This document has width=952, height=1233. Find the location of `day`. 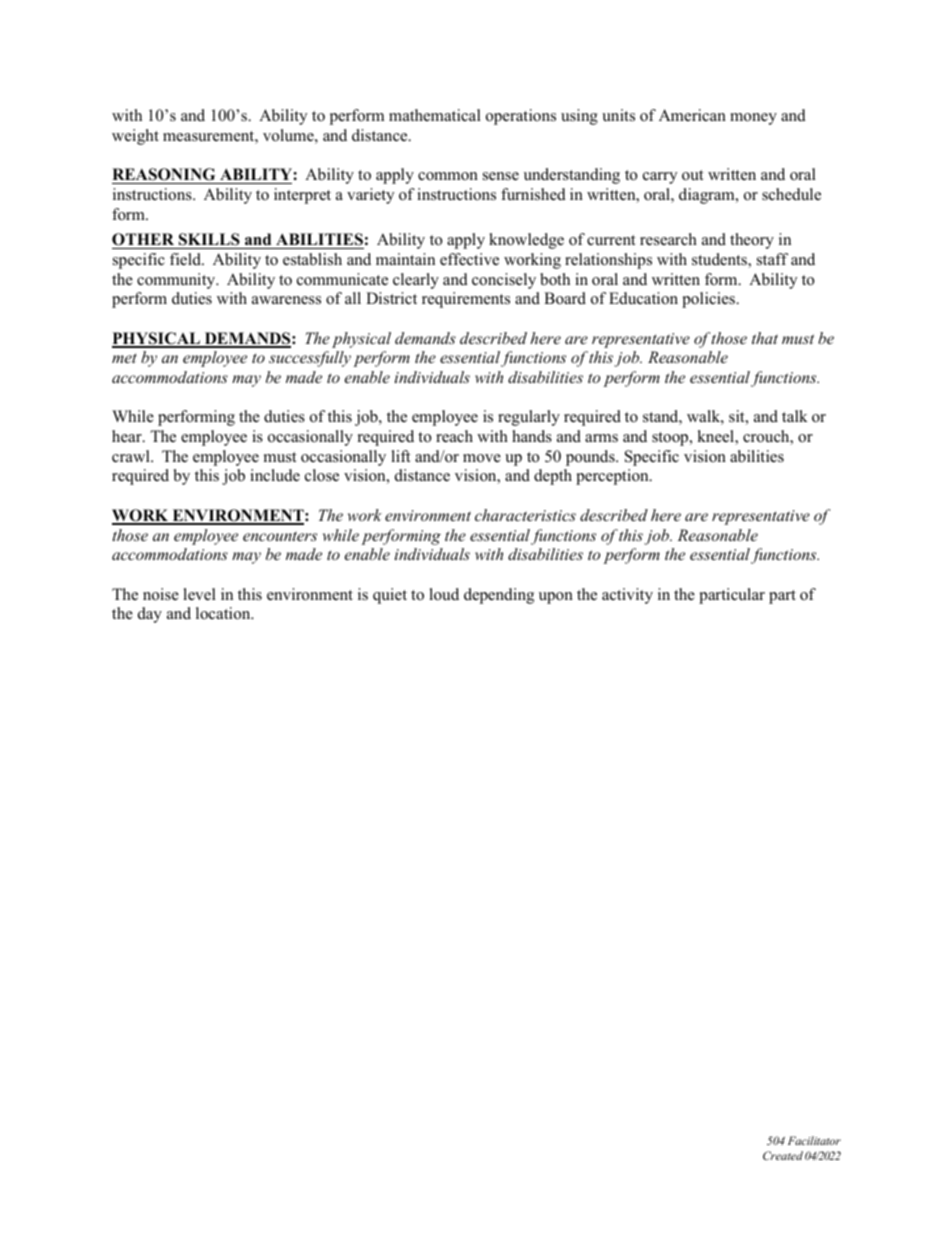

day is located at coordinates (150, 615).
